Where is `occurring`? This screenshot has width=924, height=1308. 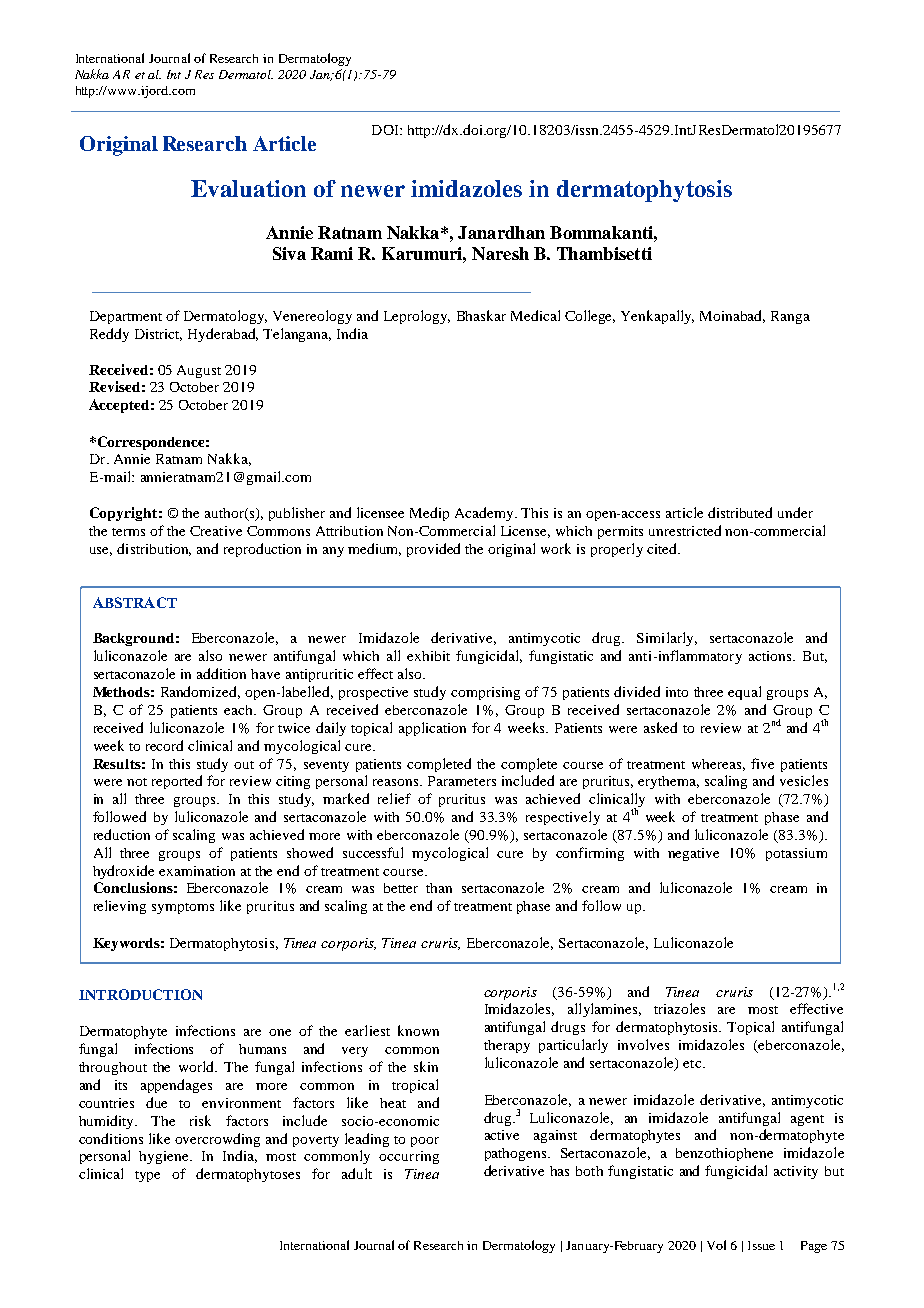 occurring is located at coordinates (409, 1157).
